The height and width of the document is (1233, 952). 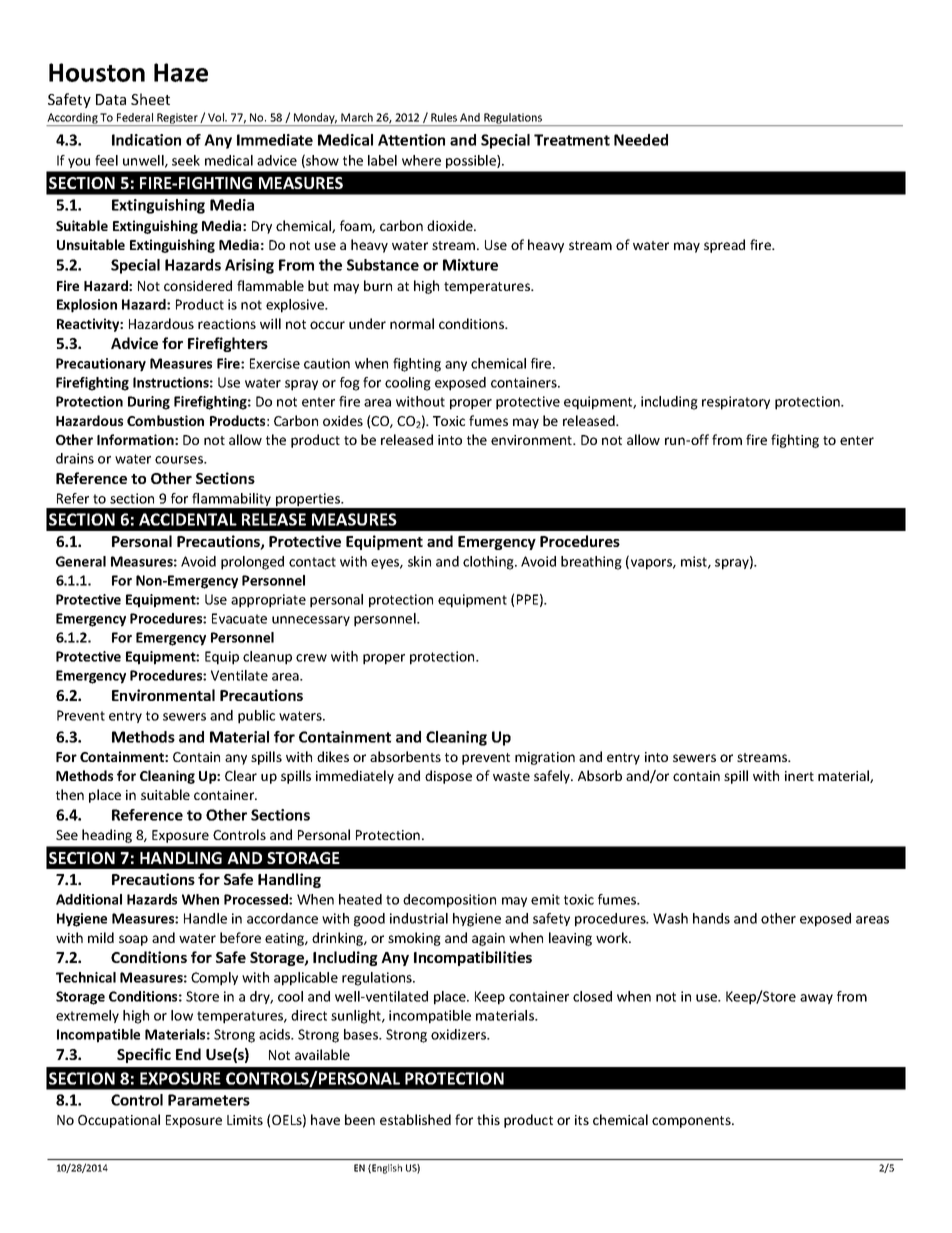 I want to click on Sheet, so click(x=150, y=99).
